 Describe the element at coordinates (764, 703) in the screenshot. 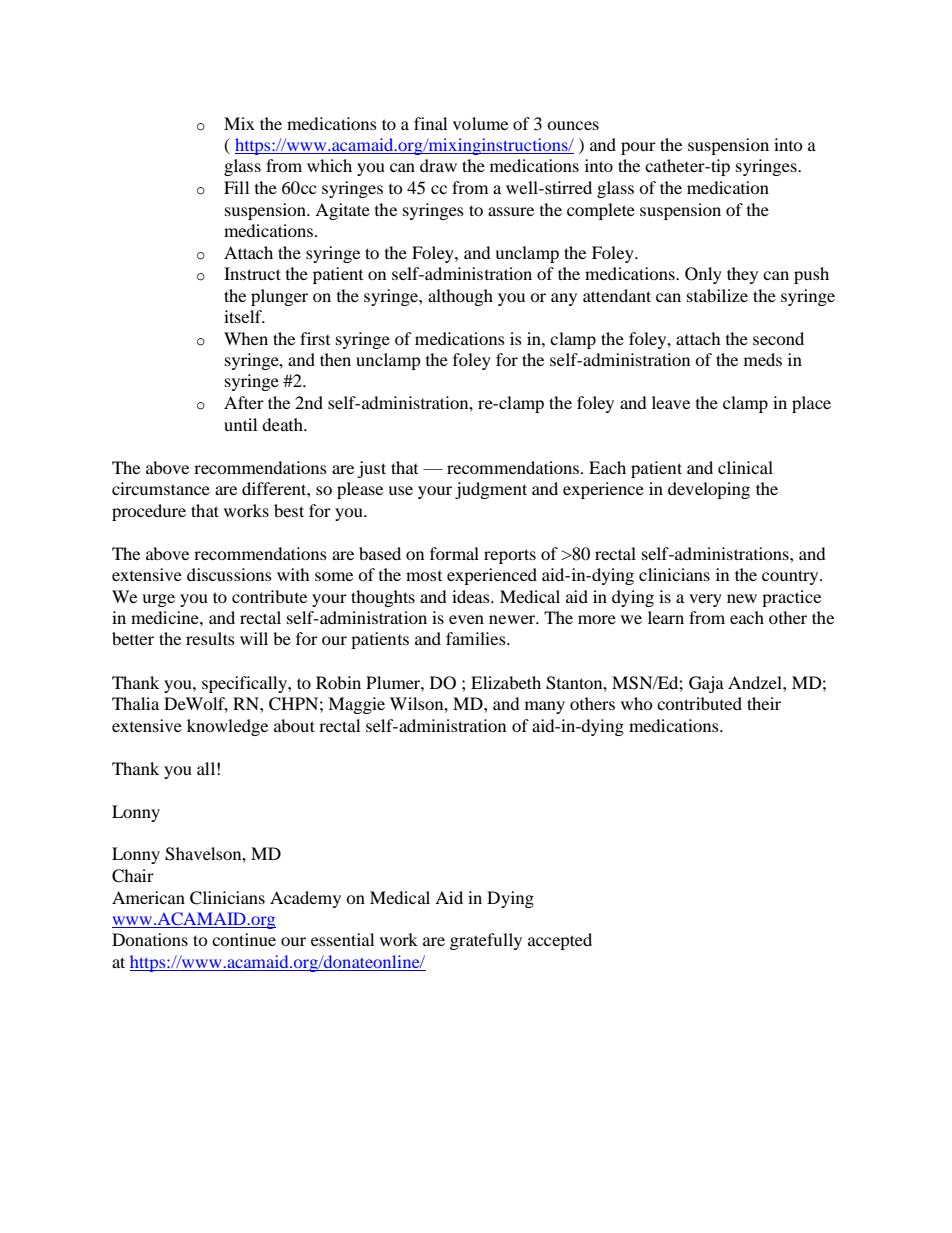

I see `their` at that location.
